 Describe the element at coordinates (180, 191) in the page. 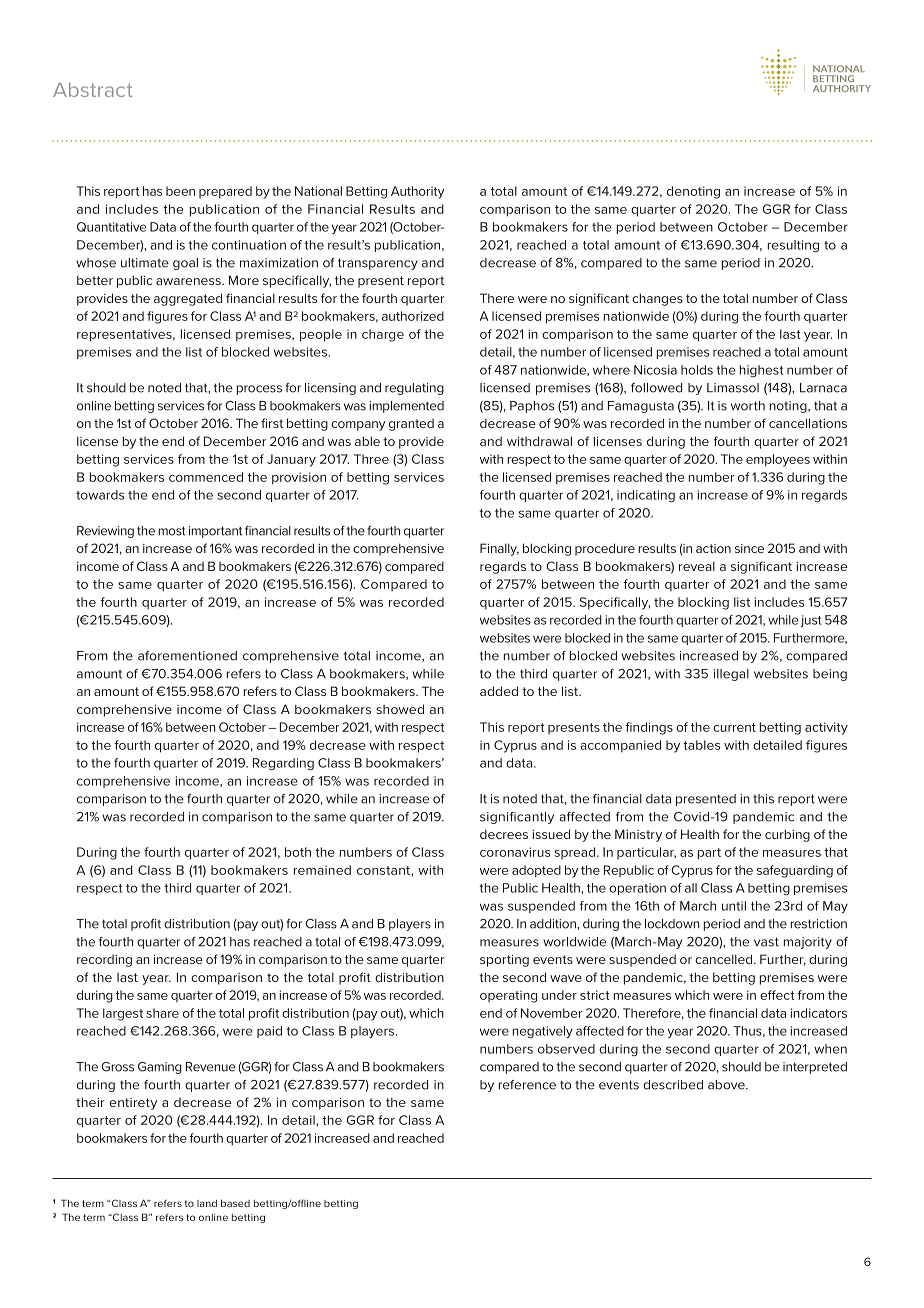

I see `been` at that location.
